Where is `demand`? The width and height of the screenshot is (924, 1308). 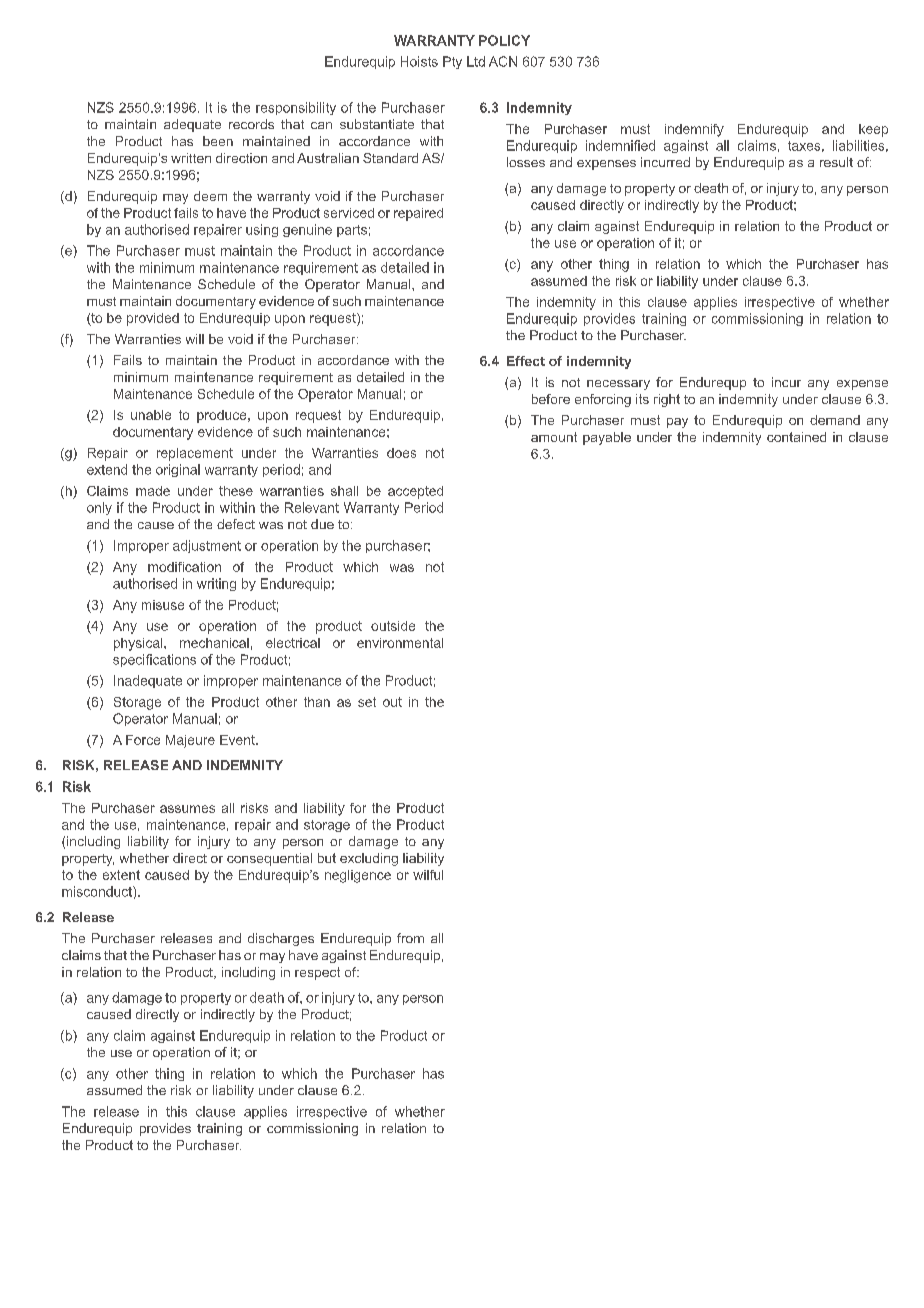 demand is located at coordinates (835, 420).
